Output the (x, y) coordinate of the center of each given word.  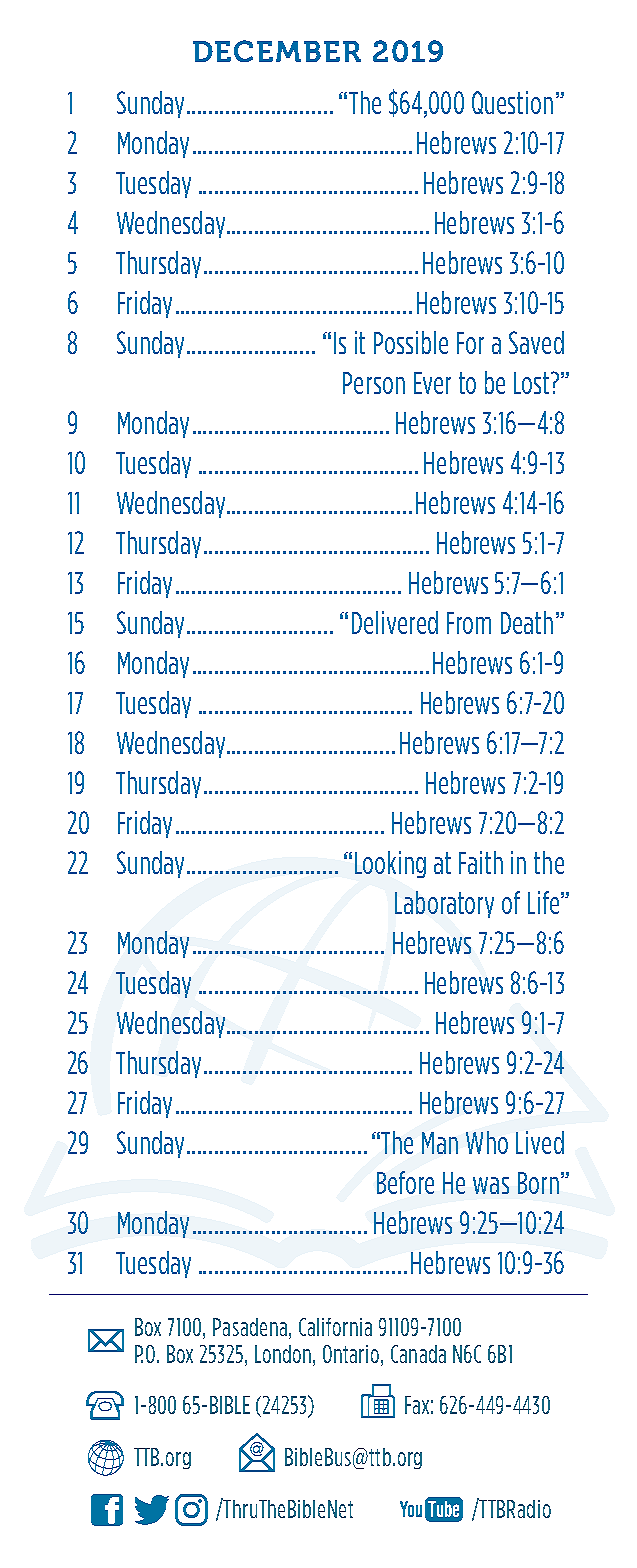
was (491, 1185)
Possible (411, 342)
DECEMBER (277, 51)
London (283, 1354)
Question (512, 102)
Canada (418, 1354)
